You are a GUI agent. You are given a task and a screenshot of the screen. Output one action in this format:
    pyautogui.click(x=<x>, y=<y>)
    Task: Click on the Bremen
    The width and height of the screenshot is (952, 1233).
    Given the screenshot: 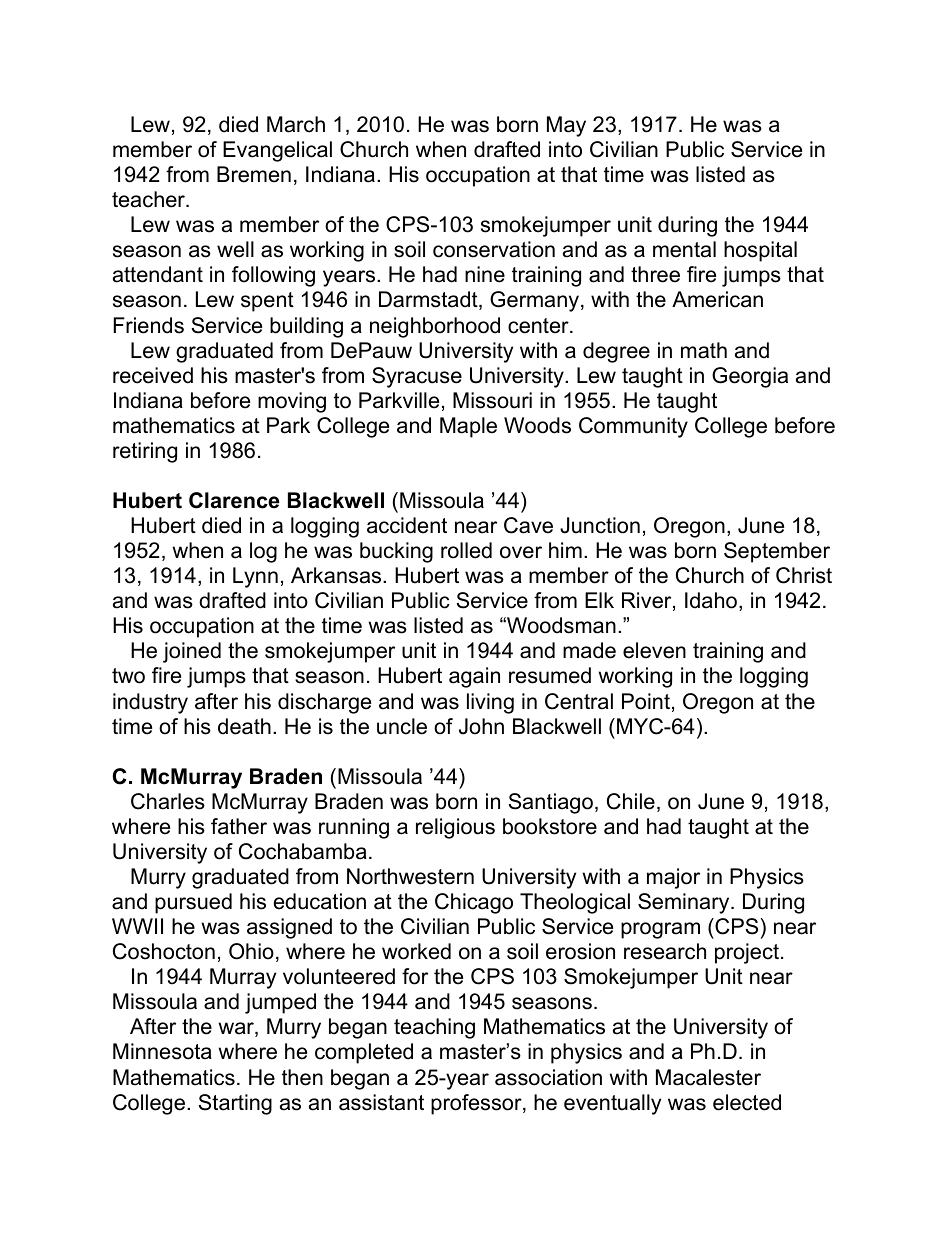 What is the action you would take?
    pyautogui.click(x=254, y=174)
